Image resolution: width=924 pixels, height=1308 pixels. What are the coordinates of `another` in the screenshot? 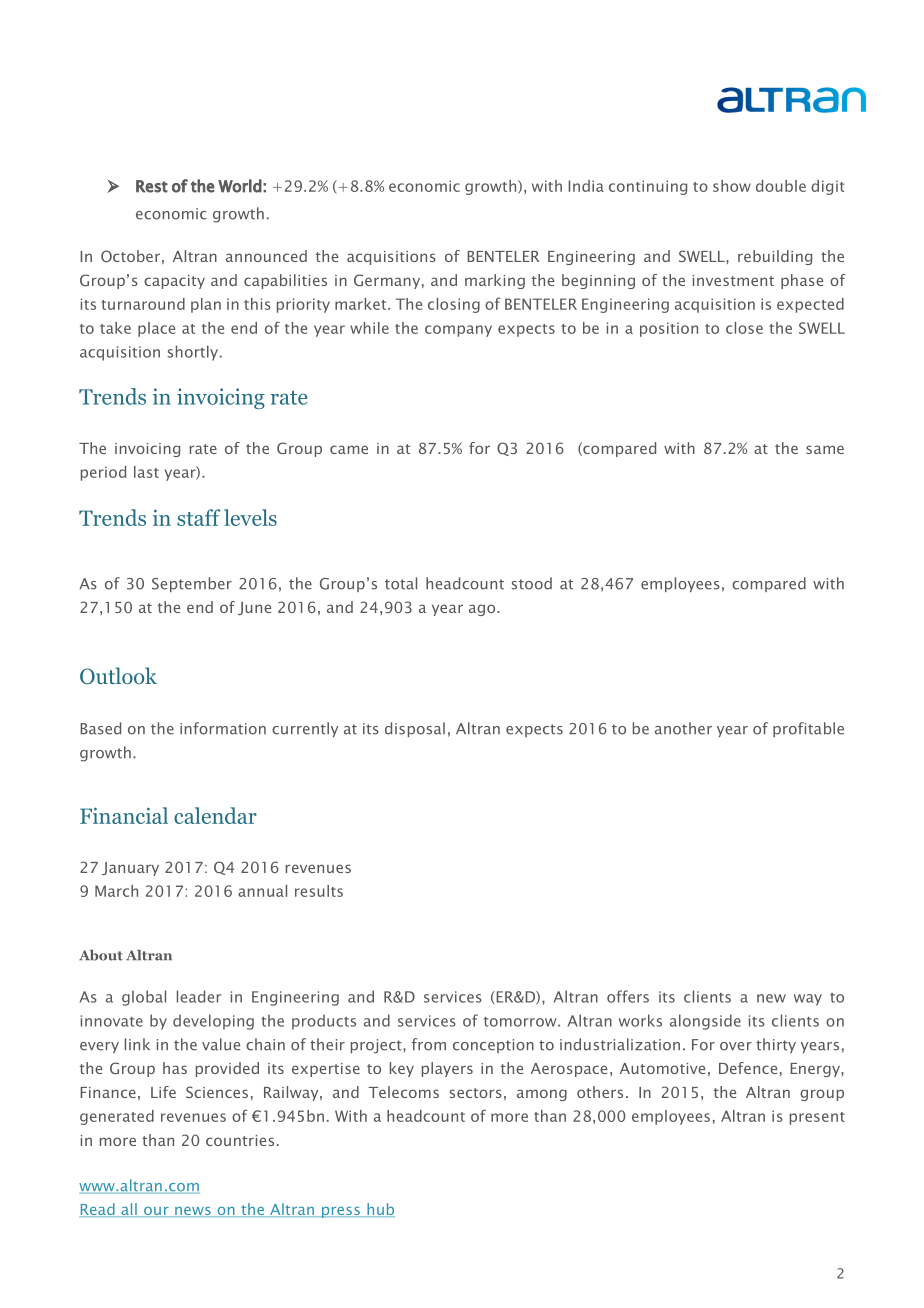 It's located at (683, 728).
